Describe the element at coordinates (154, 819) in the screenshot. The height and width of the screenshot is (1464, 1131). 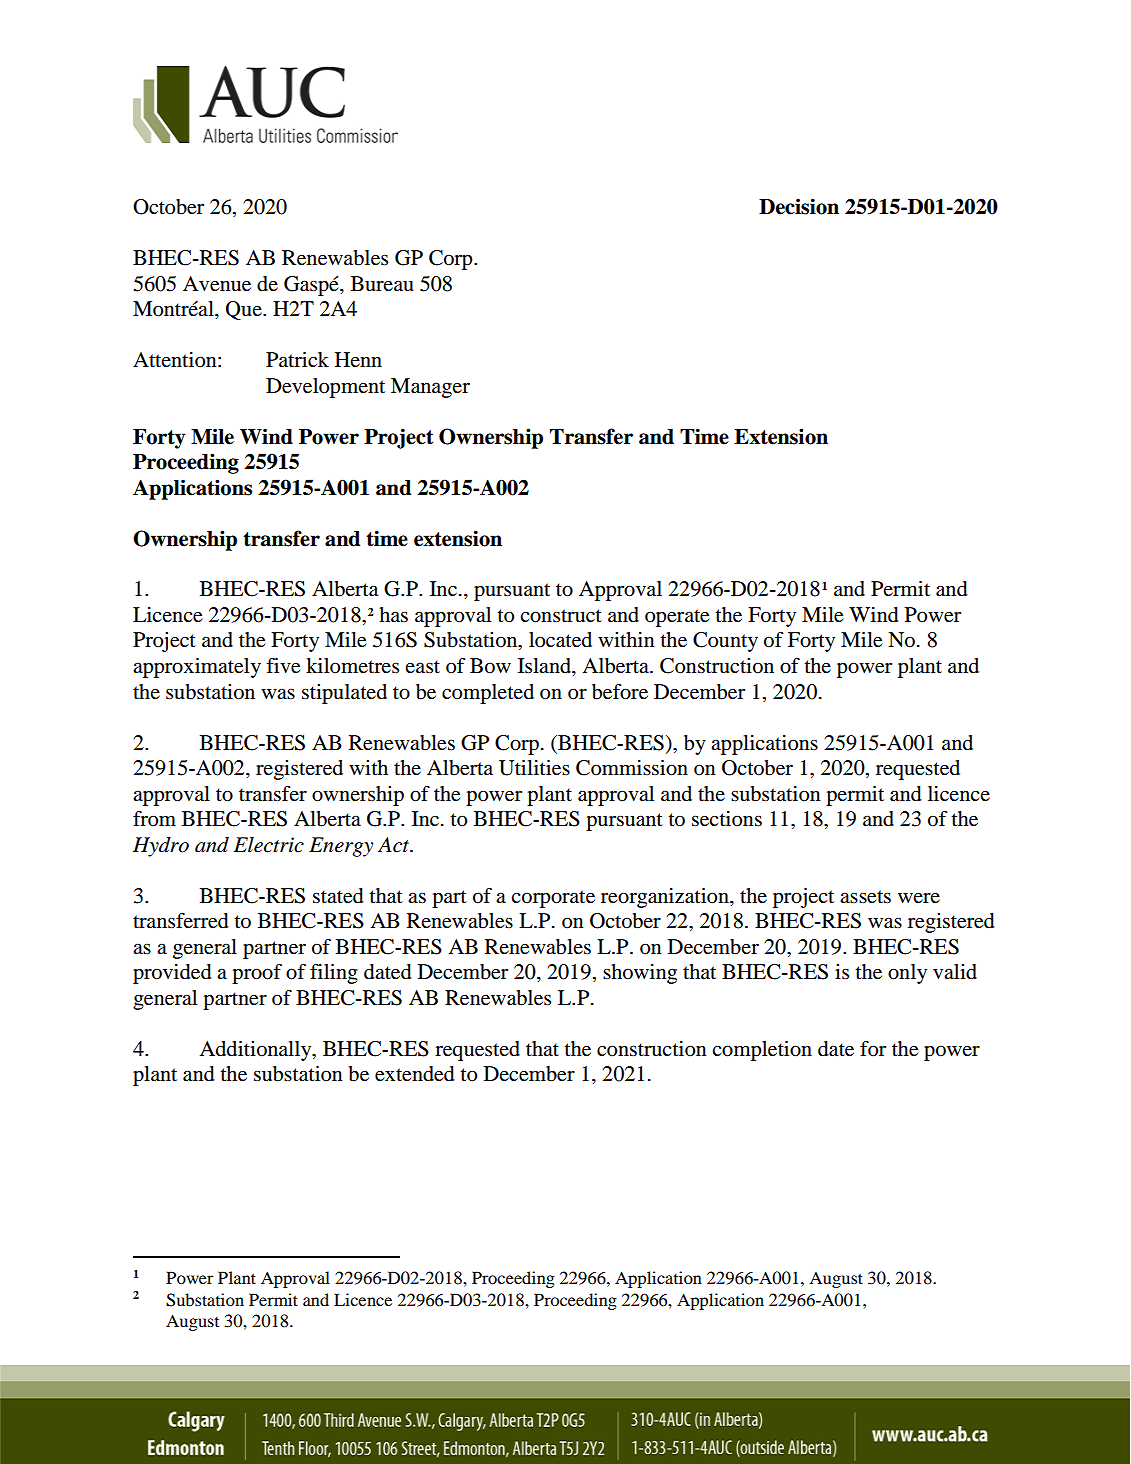
I see `from` at that location.
